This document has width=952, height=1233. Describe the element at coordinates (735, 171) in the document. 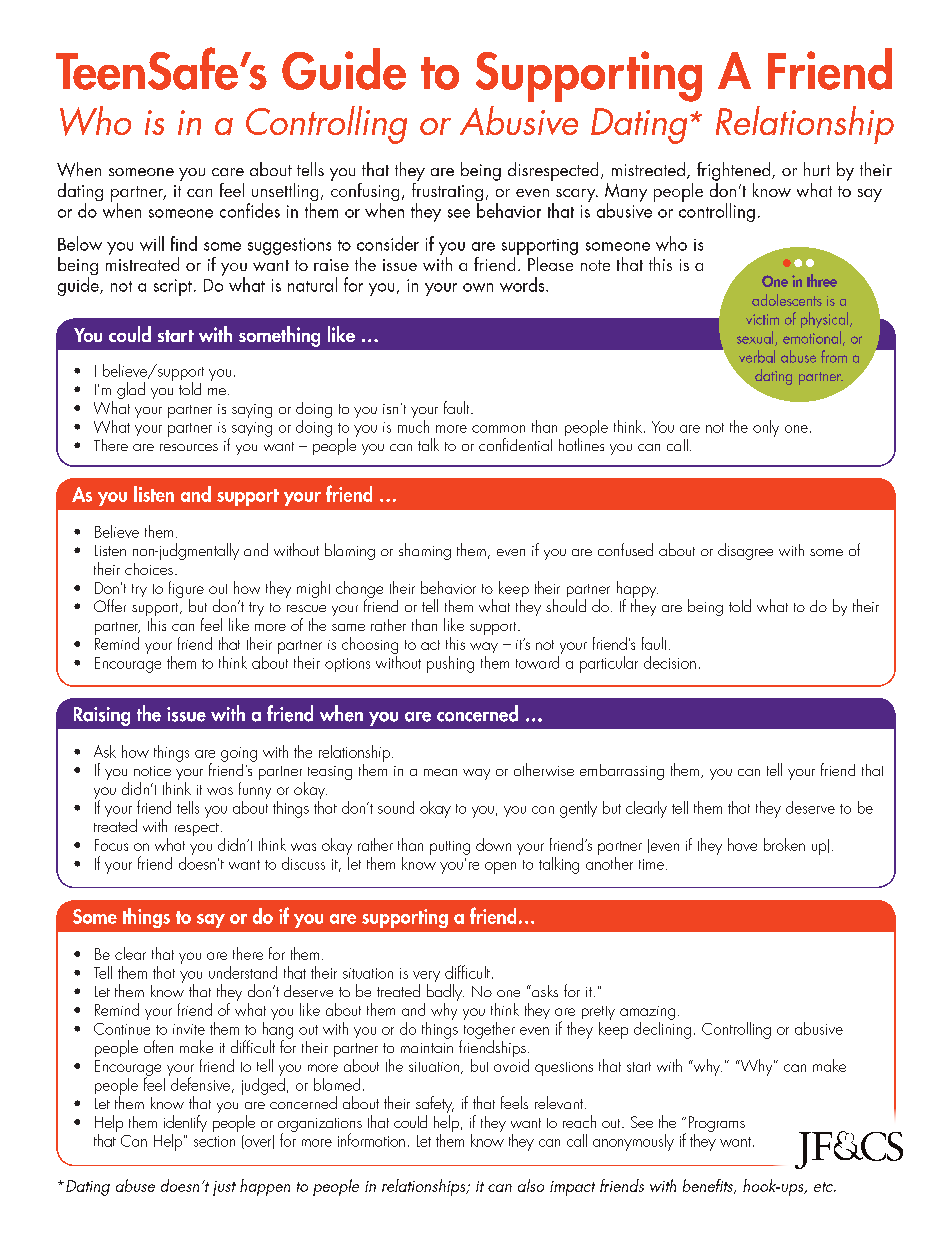

I see `frightened` at that location.
